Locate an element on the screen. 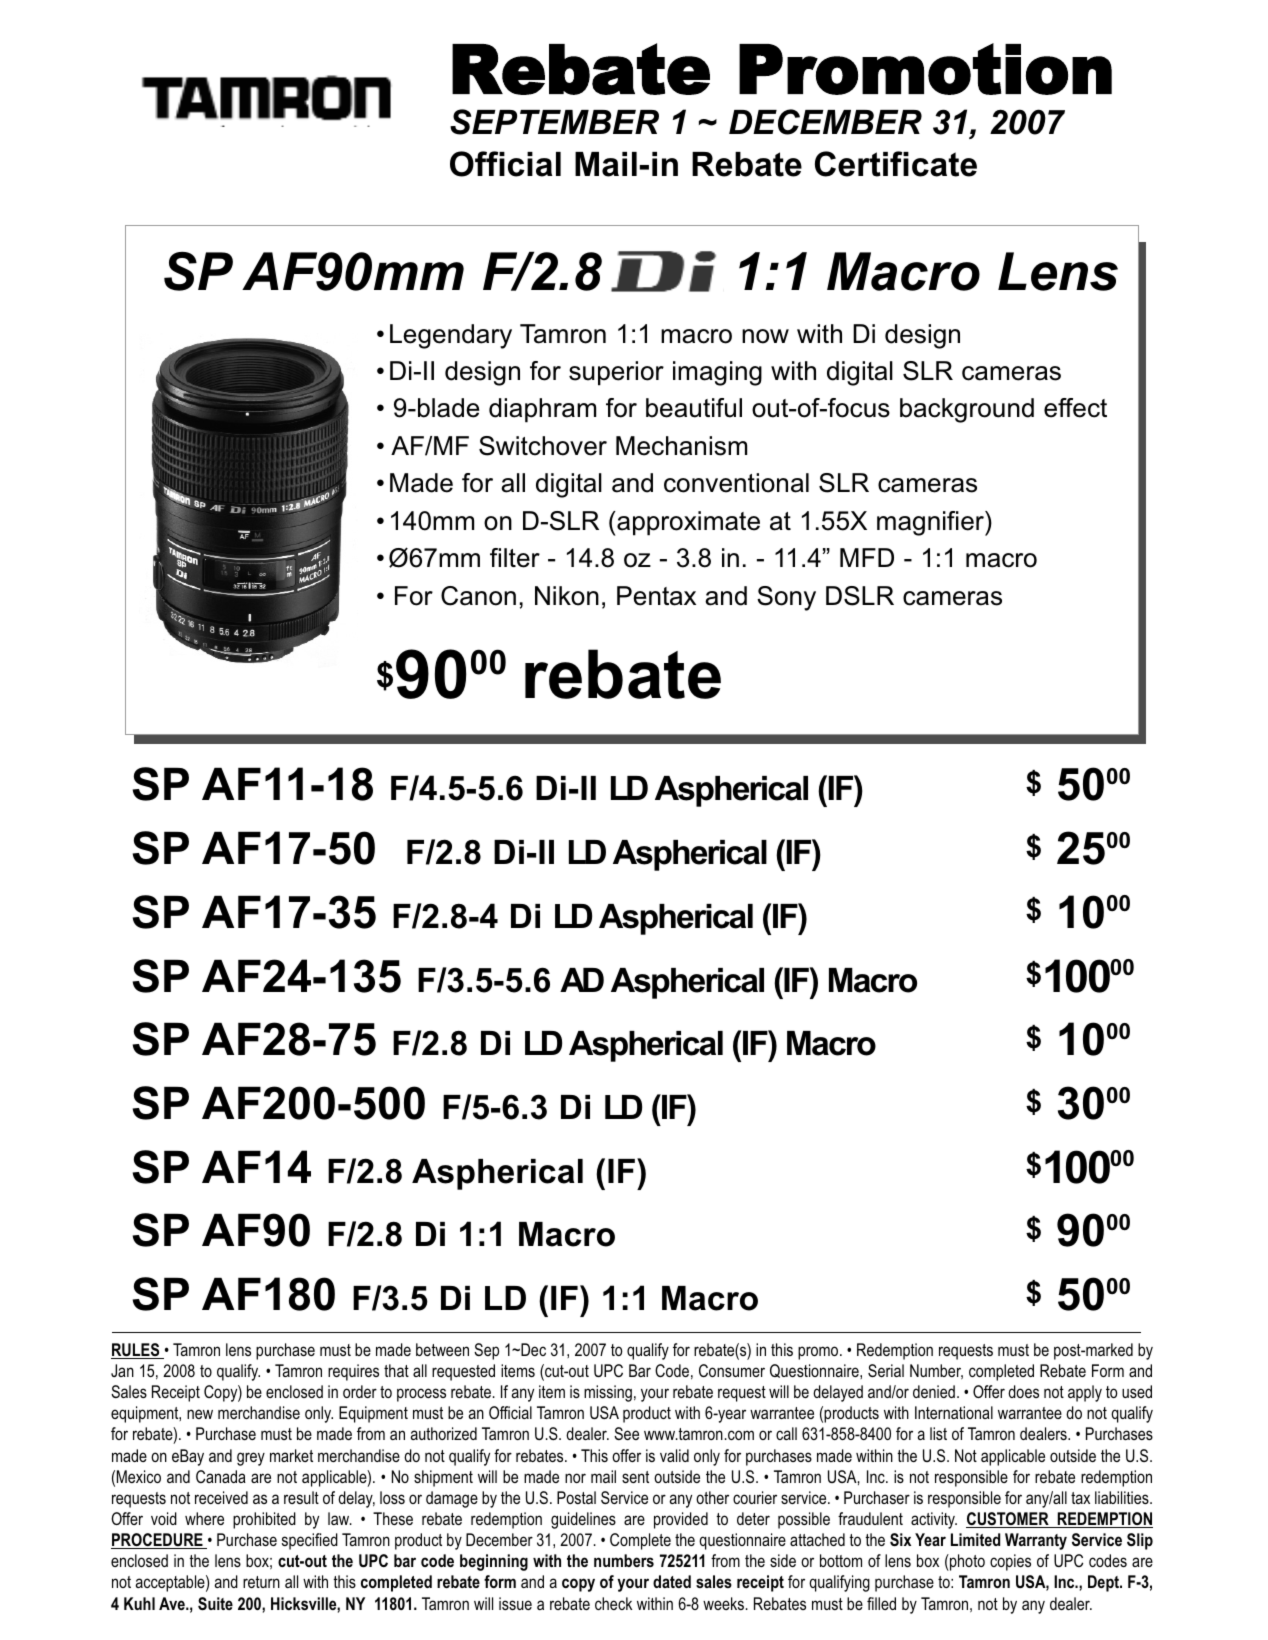 The width and height of the screenshot is (1268, 1640). Serial is located at coordinates (886, 1370).
